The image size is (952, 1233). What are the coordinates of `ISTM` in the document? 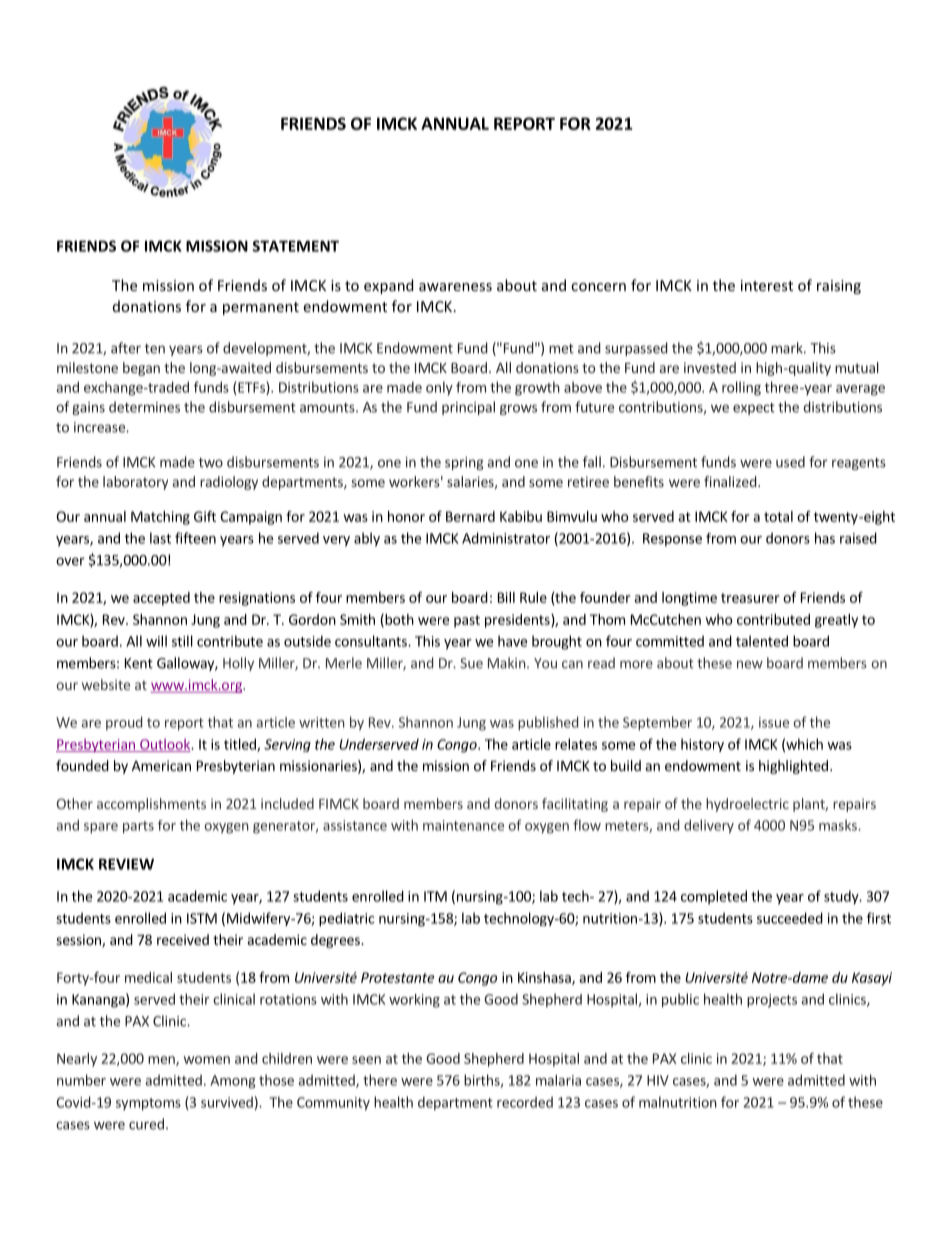 It's located at (202, 918).
